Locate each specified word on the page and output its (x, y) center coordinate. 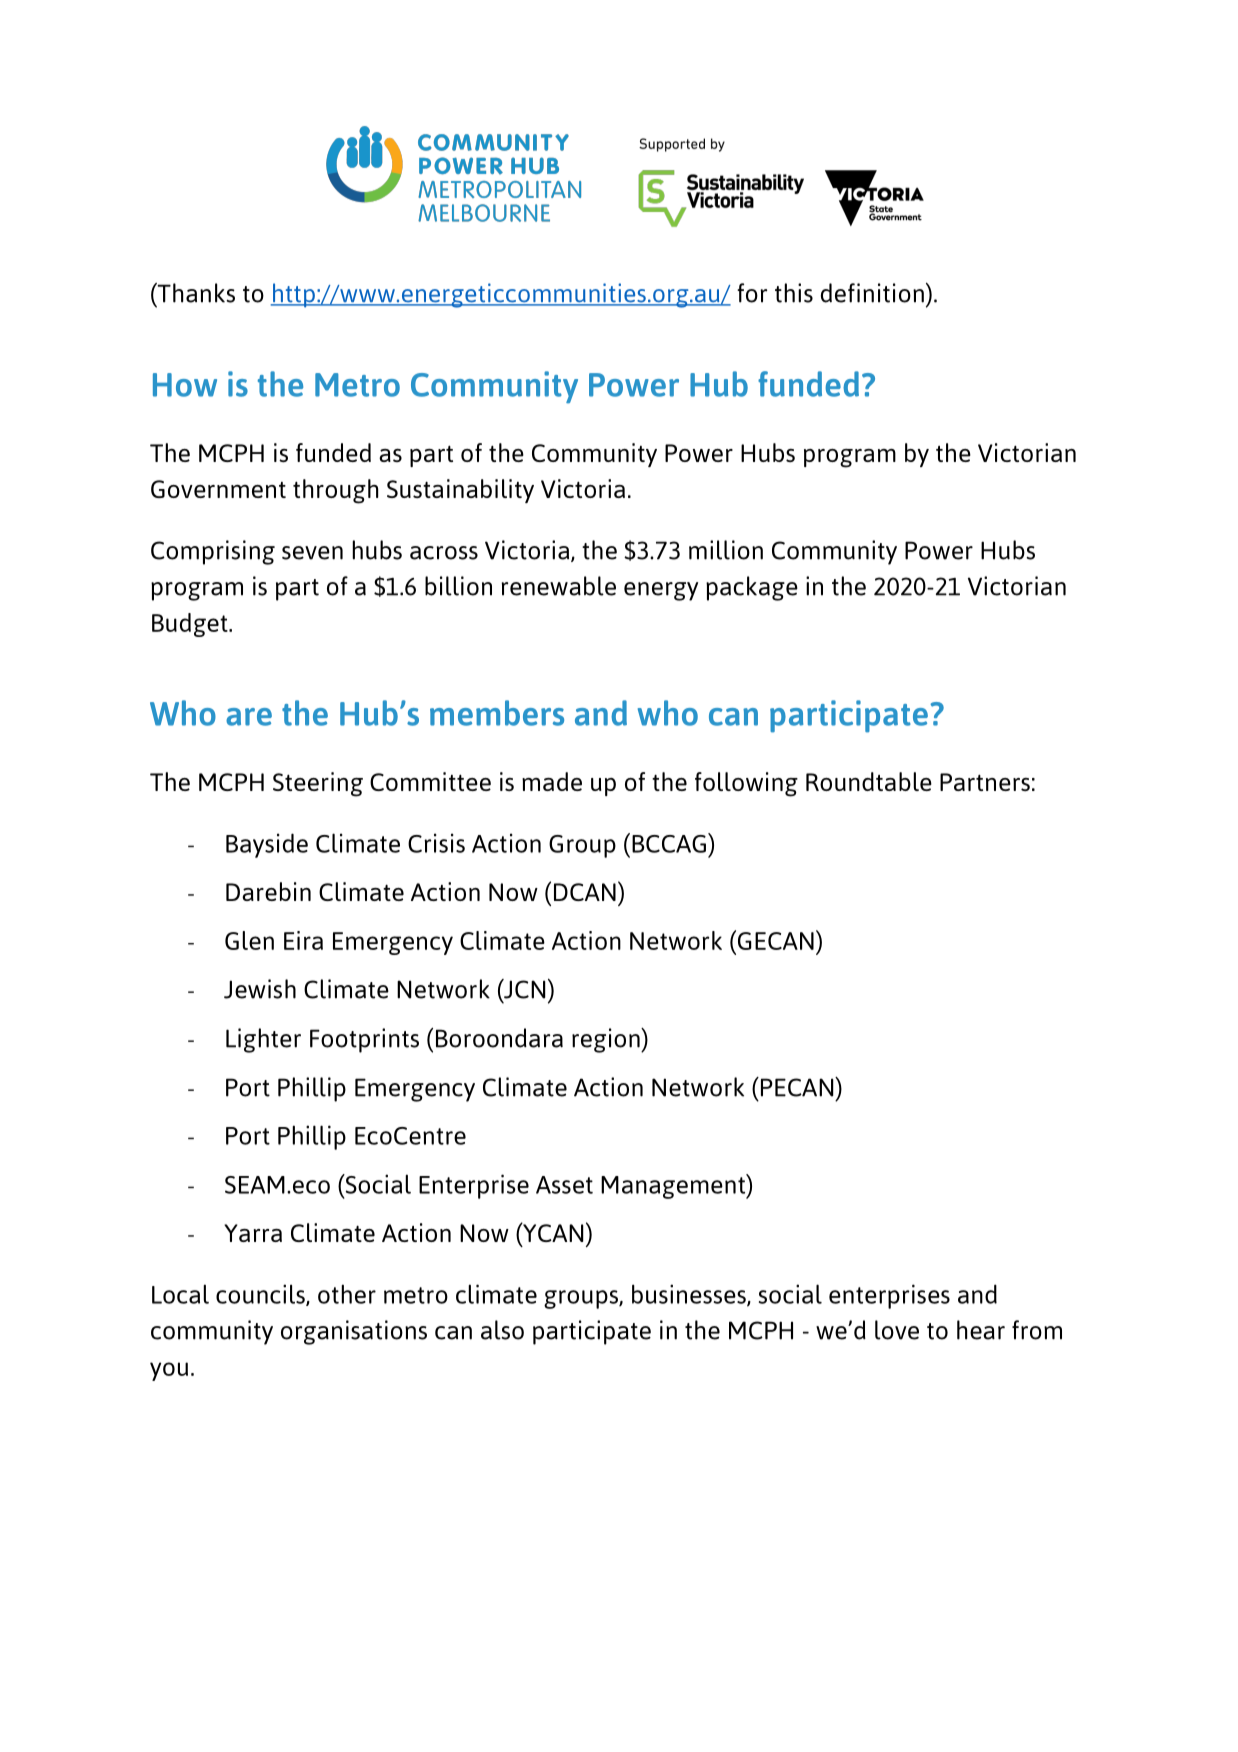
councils (261, 1295)
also (502, 1330)
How (185, 385)
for (752, 293)
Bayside (267, 845)
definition (872, 293)
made (552, 781)
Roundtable (869, 781)
